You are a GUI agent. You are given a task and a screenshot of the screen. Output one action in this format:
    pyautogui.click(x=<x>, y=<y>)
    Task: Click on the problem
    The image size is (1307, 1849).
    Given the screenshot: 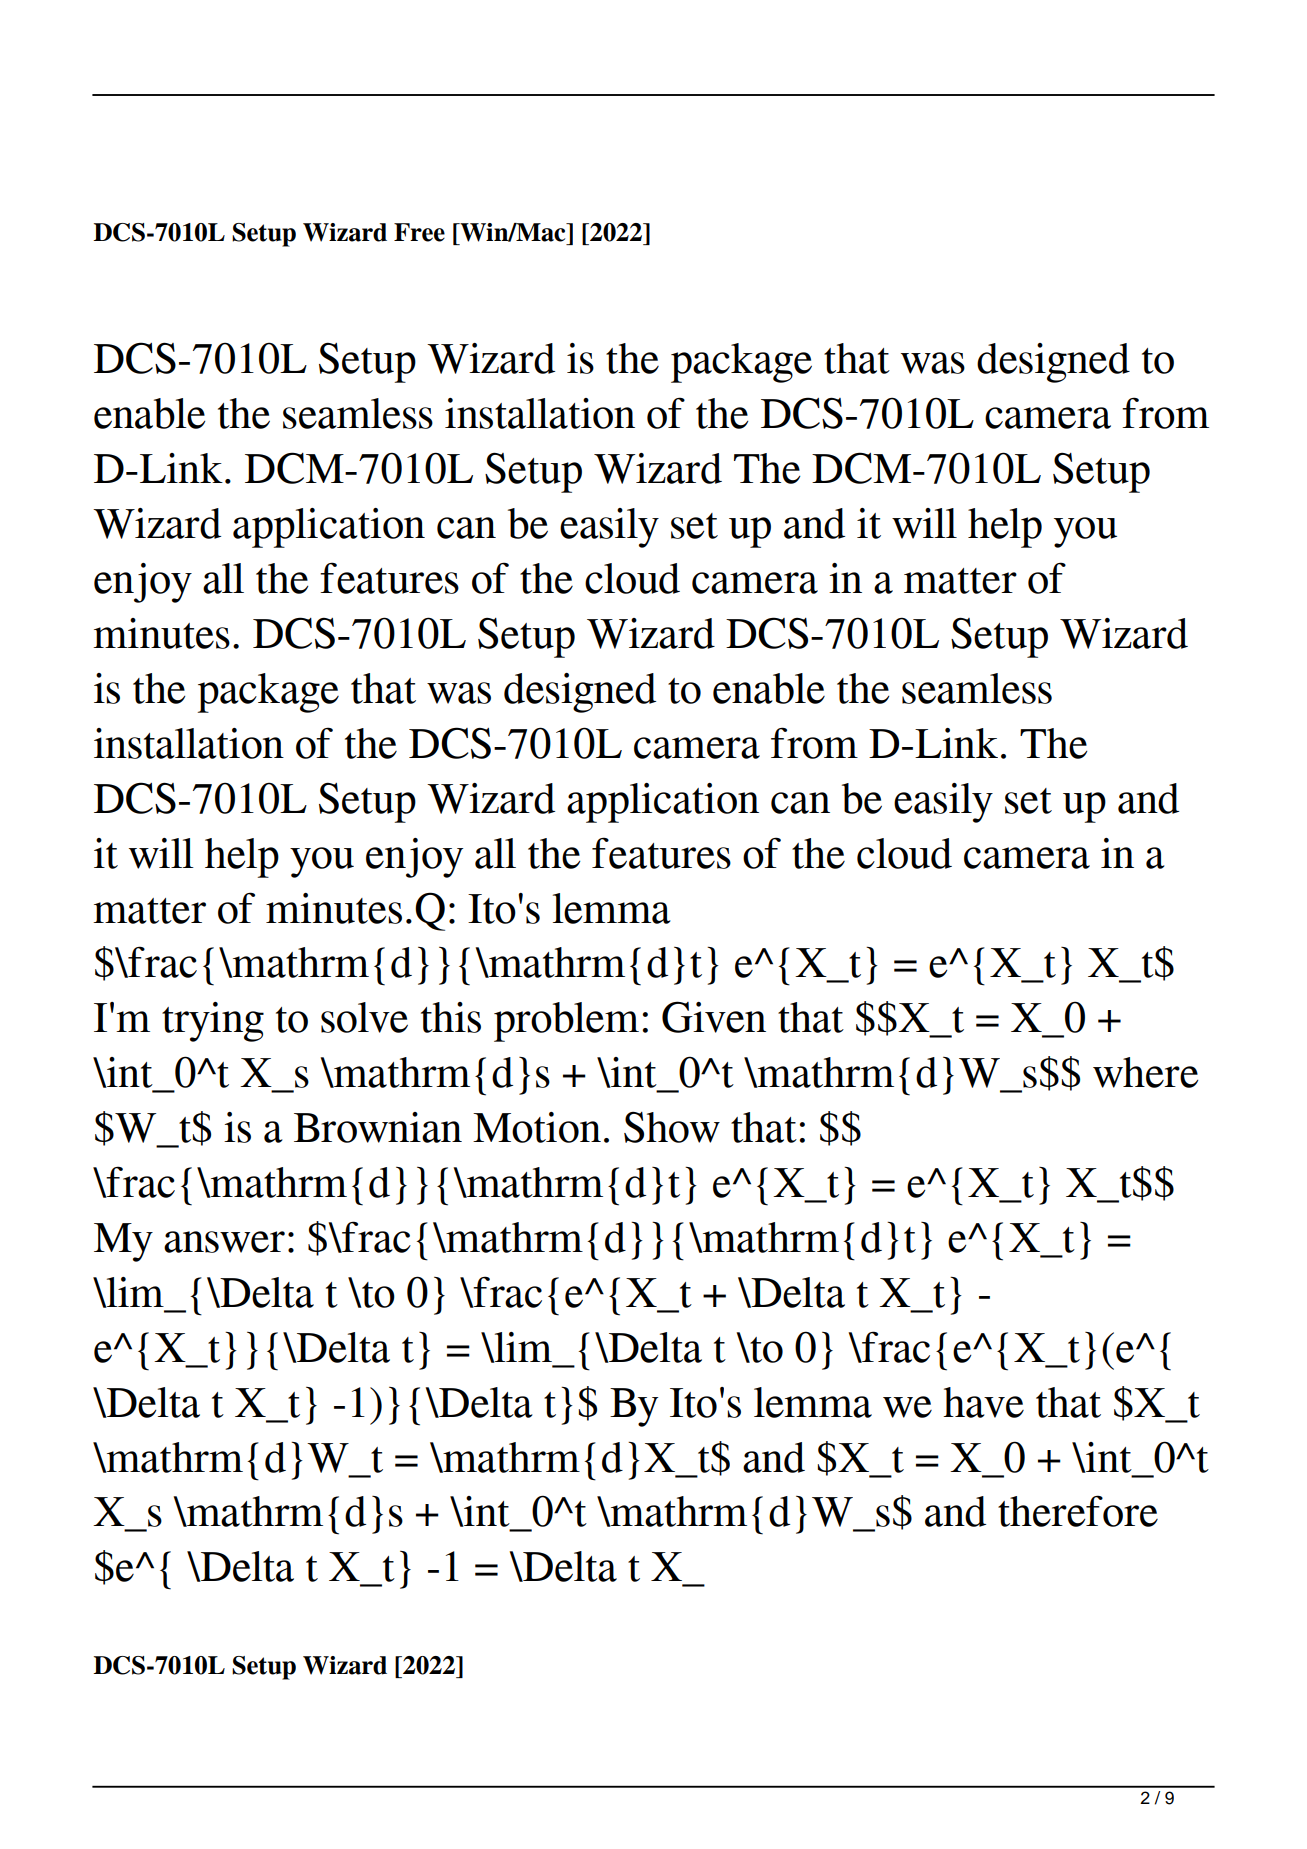 What is the action you would take?
    pyautogui.click(x=566, y=1022)
